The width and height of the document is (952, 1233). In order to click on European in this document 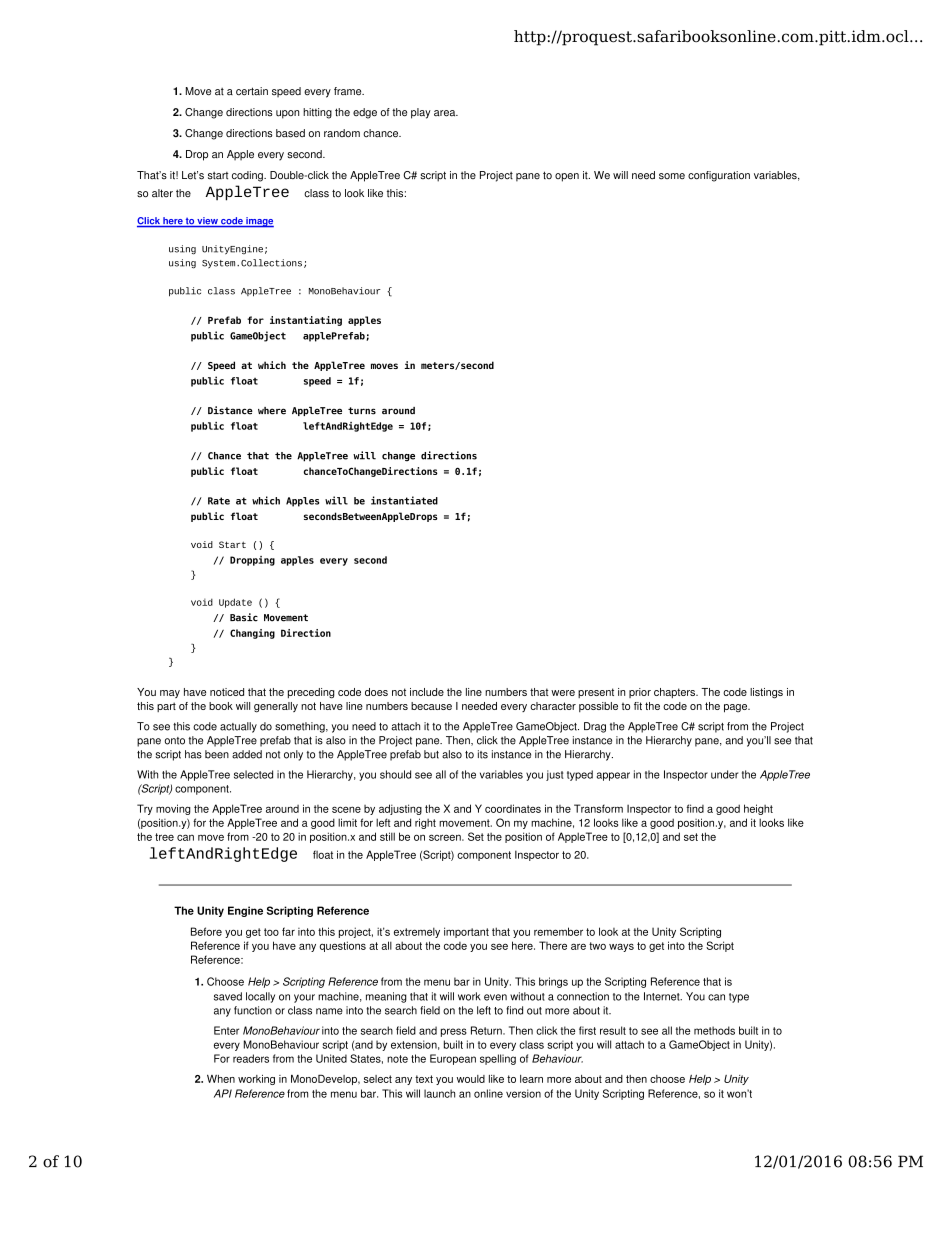, I will do `click(453, 1059)`.
